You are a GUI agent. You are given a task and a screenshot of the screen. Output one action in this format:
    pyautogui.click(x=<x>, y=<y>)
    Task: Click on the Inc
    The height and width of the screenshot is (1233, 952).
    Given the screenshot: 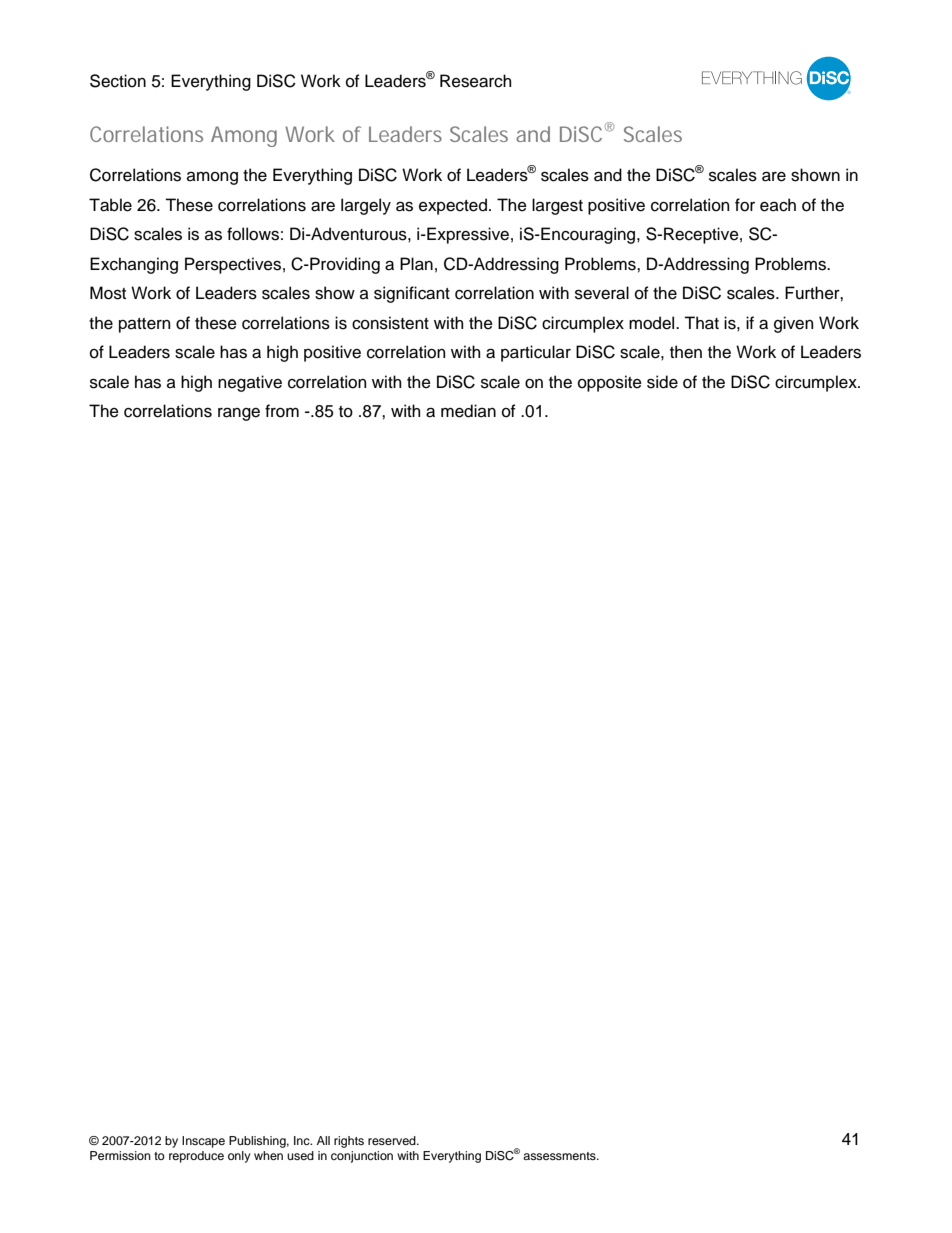 What is the action you would take?
    pyautogui.click(x=303, y=1140)
